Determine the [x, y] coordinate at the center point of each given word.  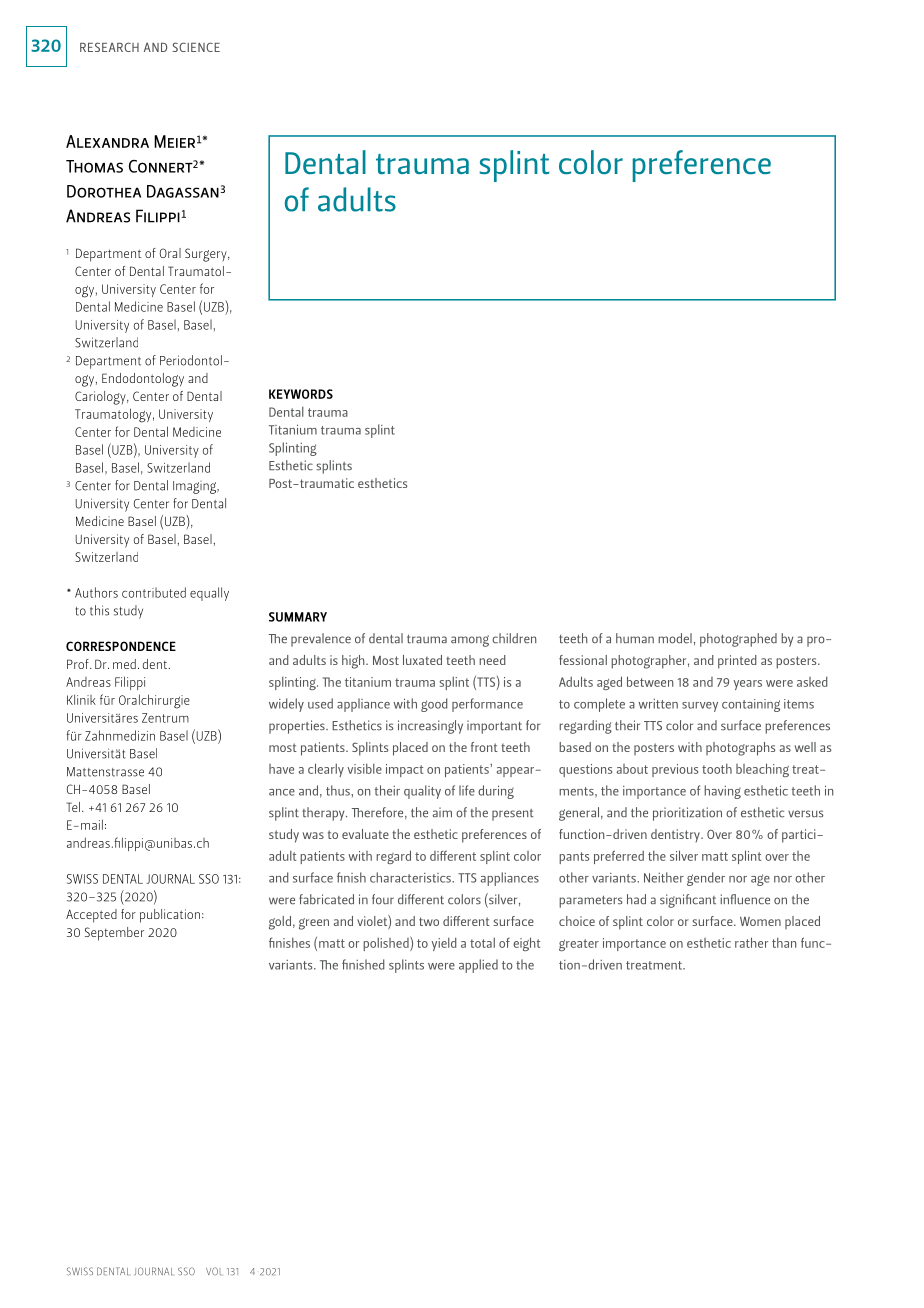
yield [444, 944]
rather [751, 942]
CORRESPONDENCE [121, 646]
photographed [738, 640]
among [470, 641]
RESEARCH [109, 47]
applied [478, 966]
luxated [422, 660]
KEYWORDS [301, 394]
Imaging [196, 487]
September [114, 934]
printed [737, 662]
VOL [213, 1271]
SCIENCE [196, 47]
